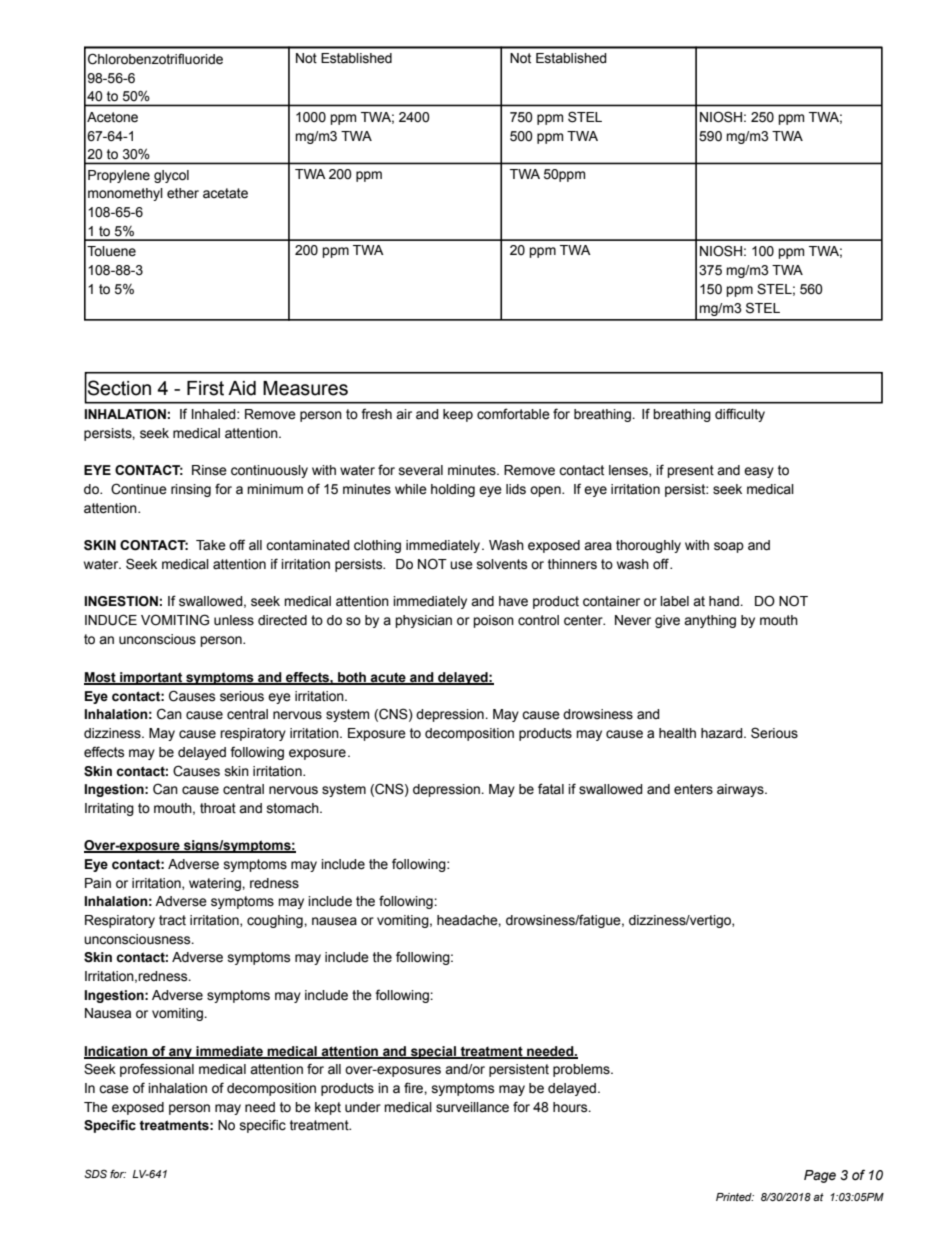  What do you see at coordinates (183, 193) in the screenshot?
I see `ether` at bounding box center [183, 193].
